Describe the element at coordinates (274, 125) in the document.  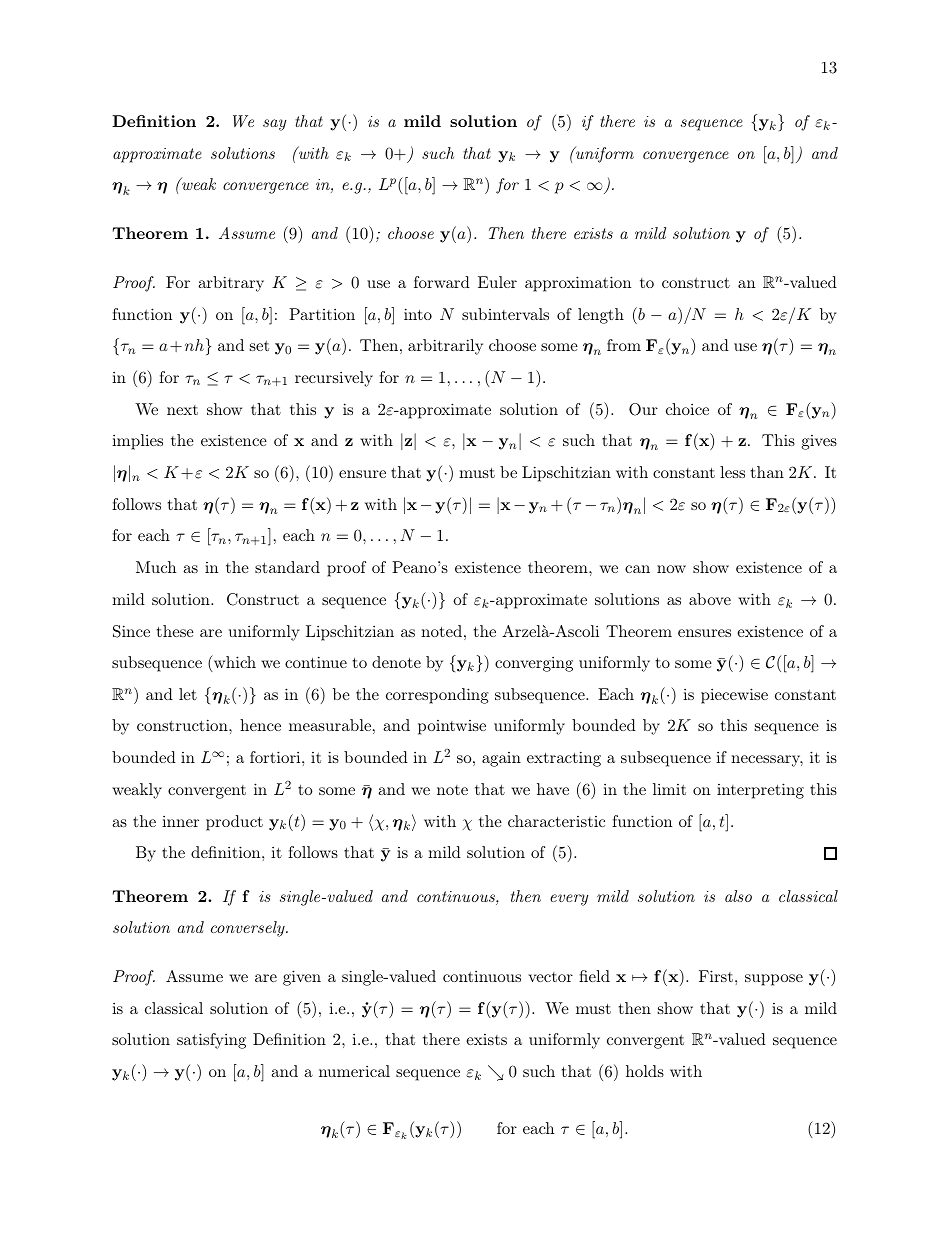
I see `say` at that location.
